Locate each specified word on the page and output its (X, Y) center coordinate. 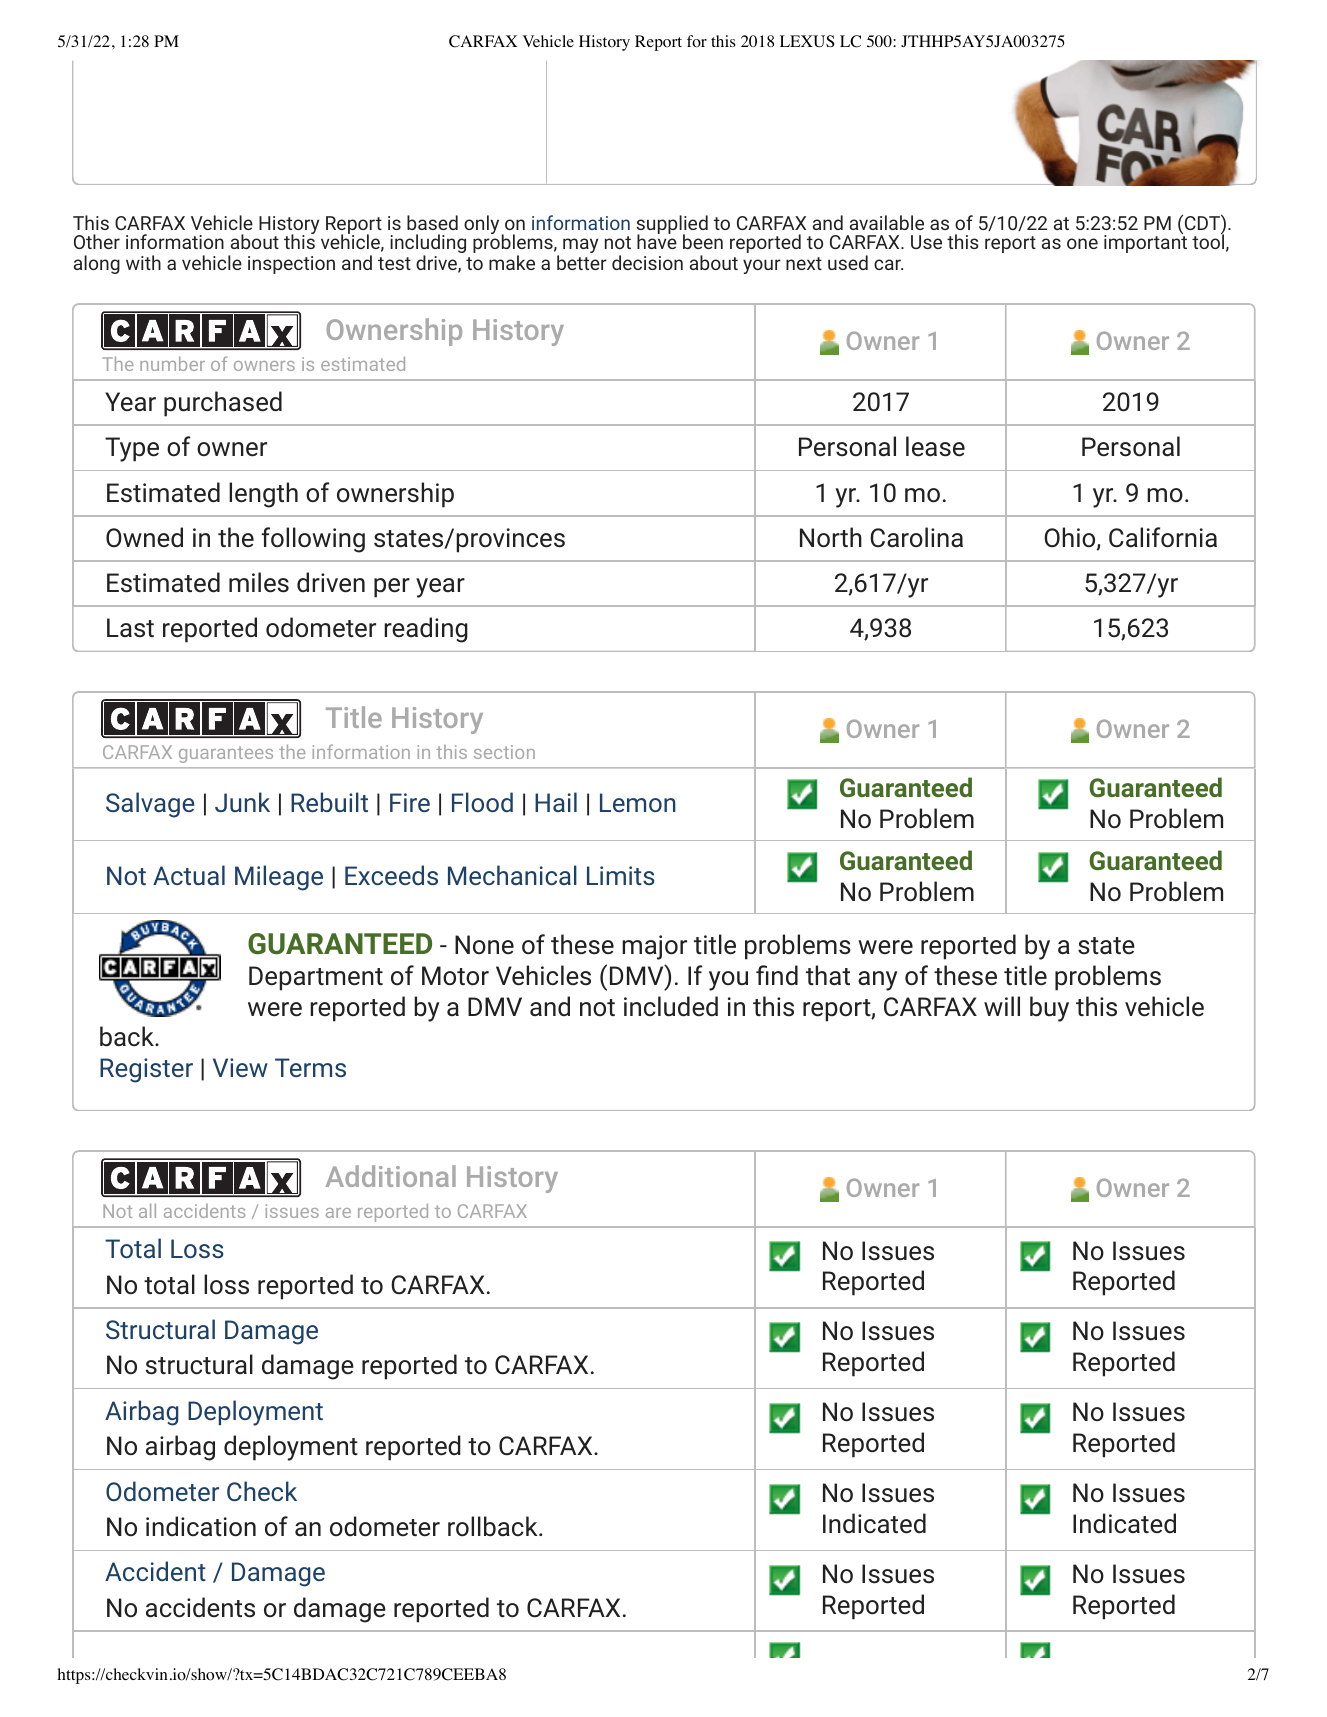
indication (201, 1526)
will (1002, 1006)
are (338, 1213)
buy (1049, 1009)
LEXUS (807, 41)
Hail (556, 802)
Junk (242, 802)
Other (97, 241)
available (887, 222)
